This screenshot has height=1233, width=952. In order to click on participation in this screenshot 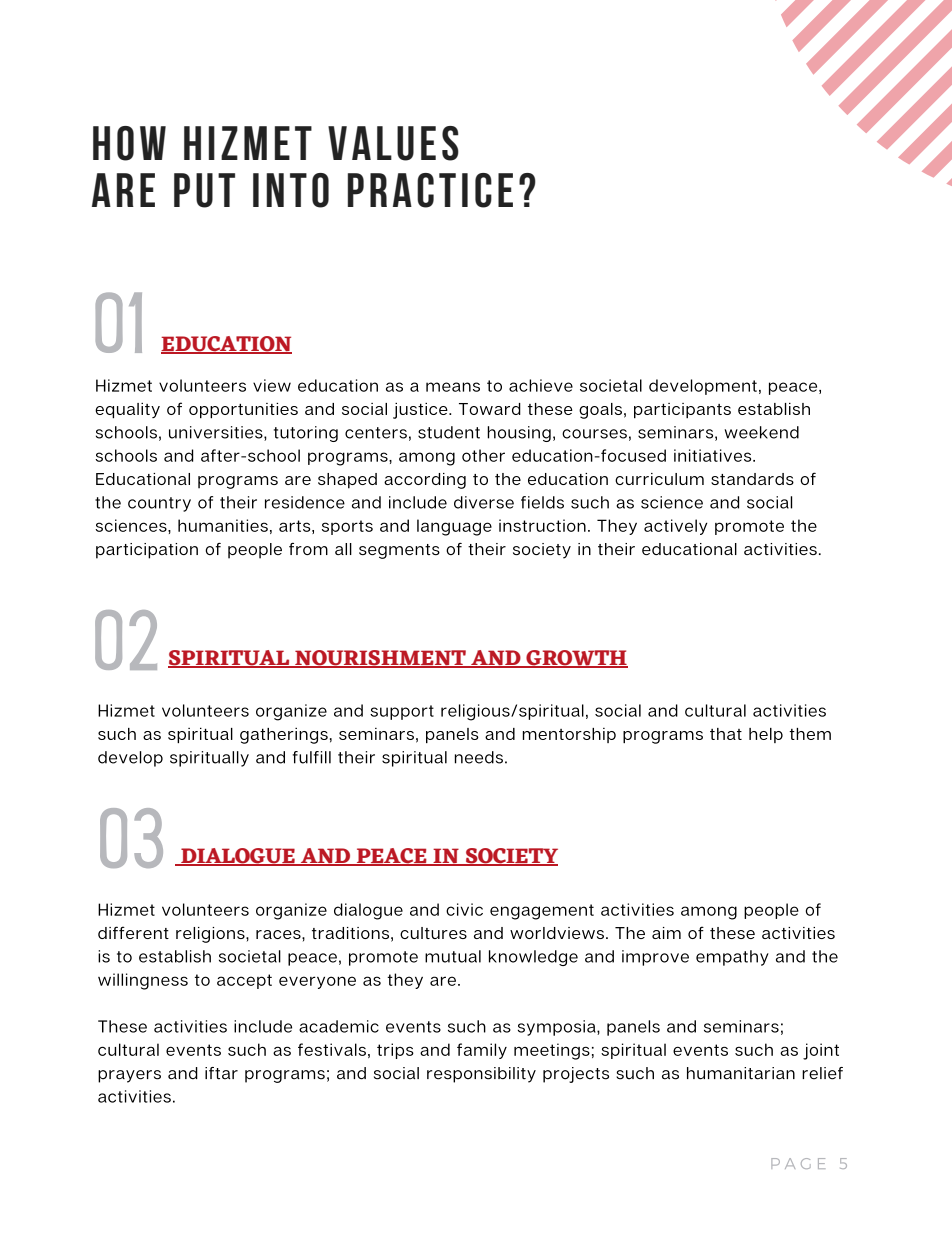, I will do `click(147, 551)`.
